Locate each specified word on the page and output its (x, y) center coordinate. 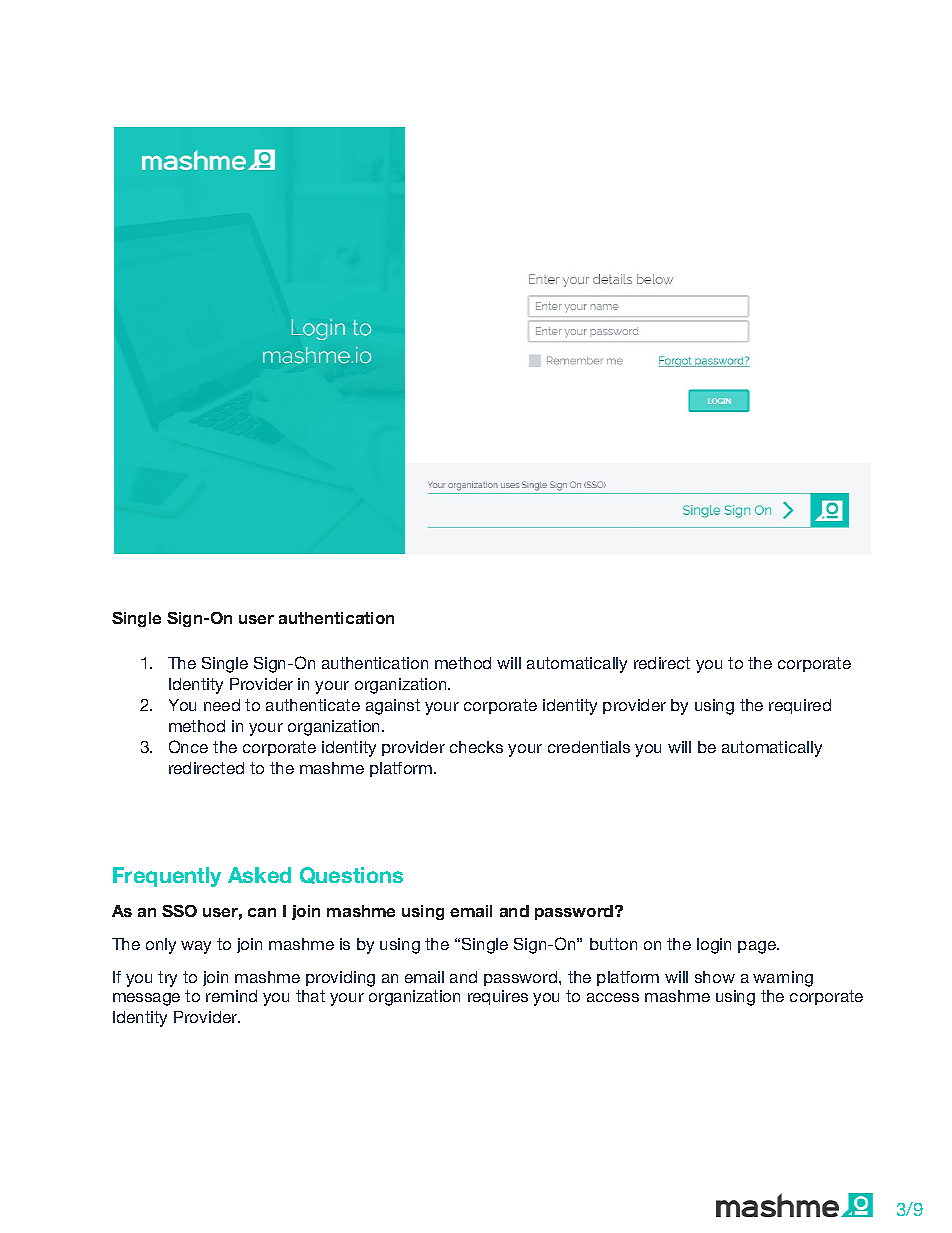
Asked (259, 875)
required (800, 706)
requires (498, 997)
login (714, 946)
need (222, 705)
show (715, 977)
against (393, 707)
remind (231, 996)
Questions (351, 875)
